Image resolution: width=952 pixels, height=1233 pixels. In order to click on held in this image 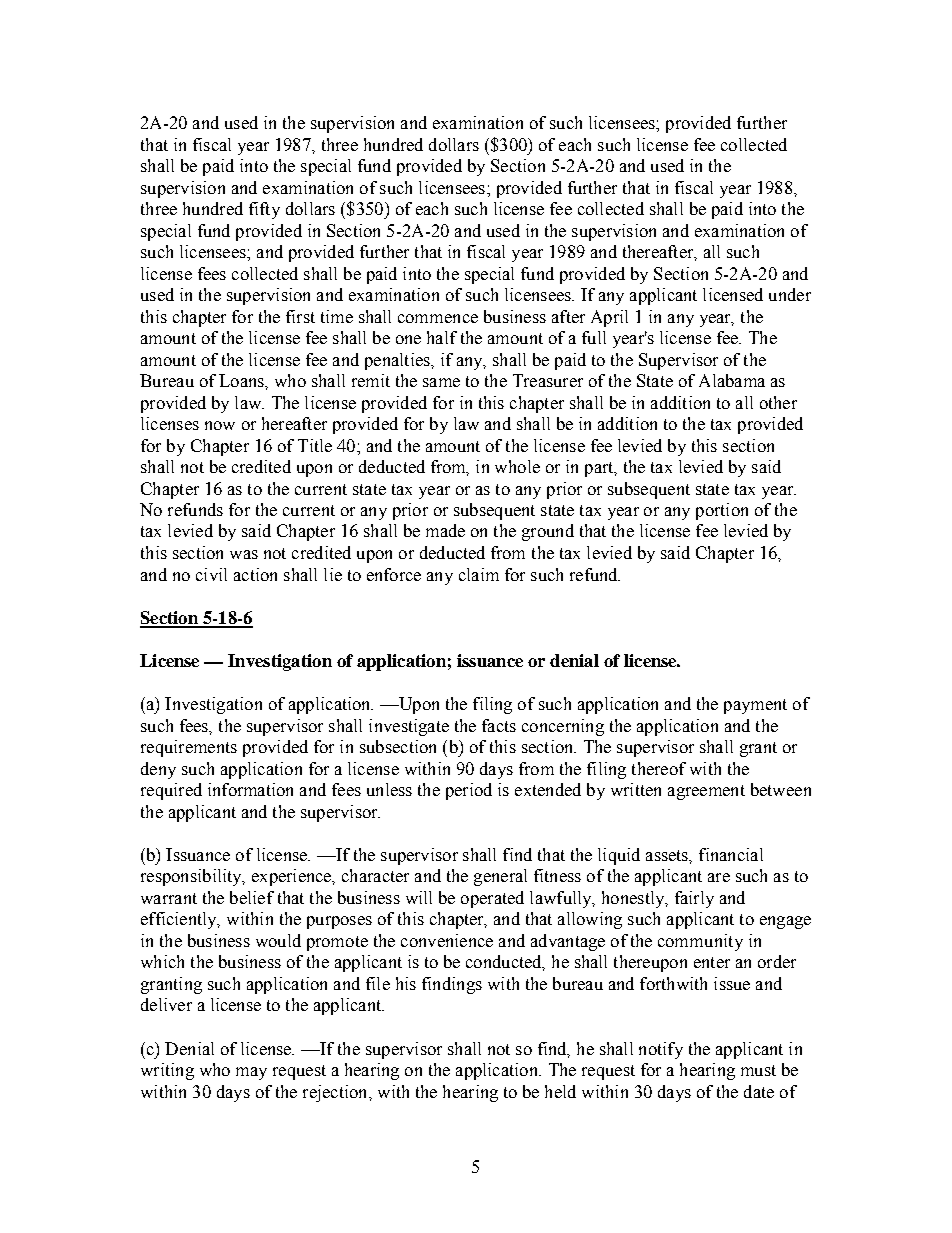, I will do `click(560, 1091)`.
